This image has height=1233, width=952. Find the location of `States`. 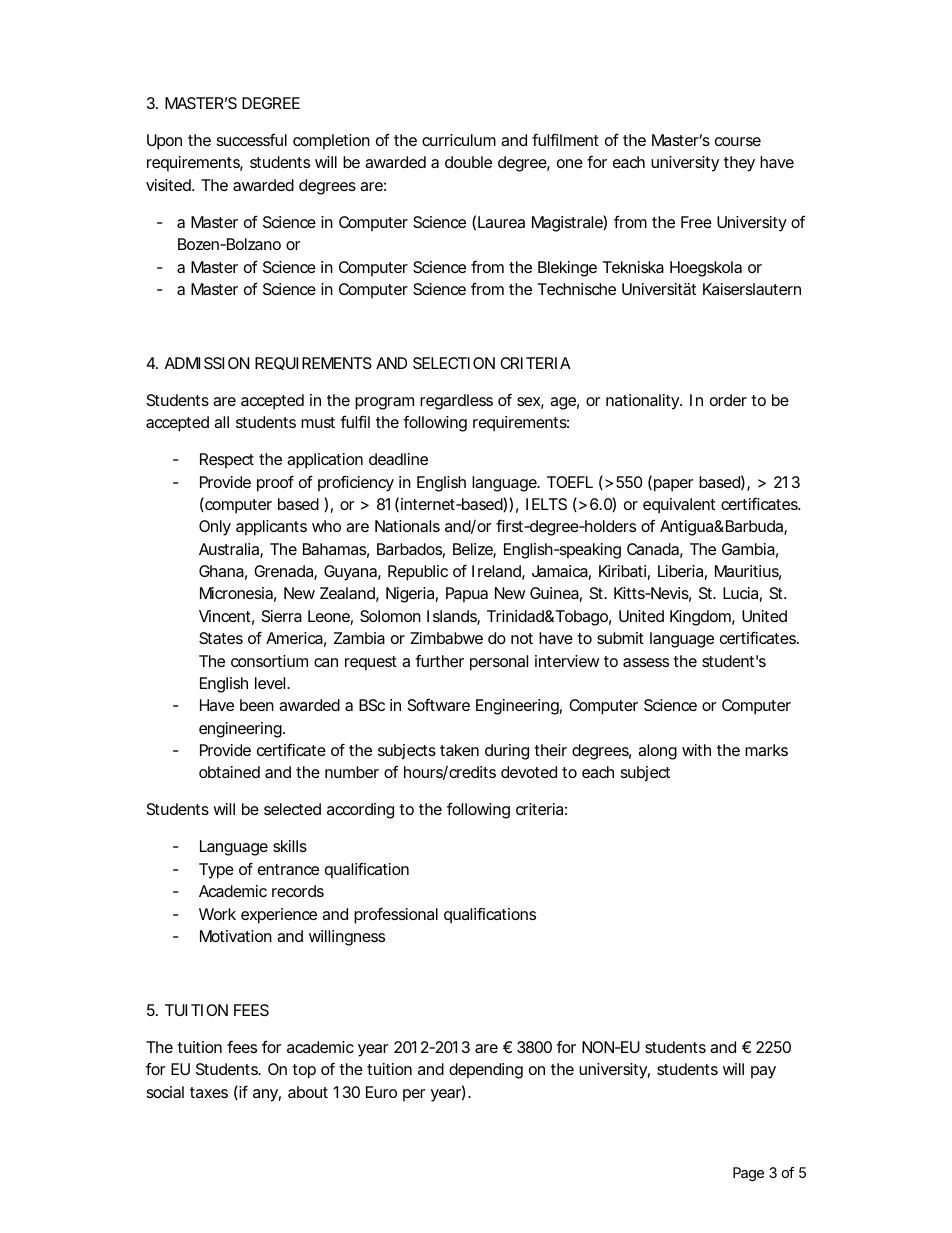

States is located at coordinates (221, 638).
